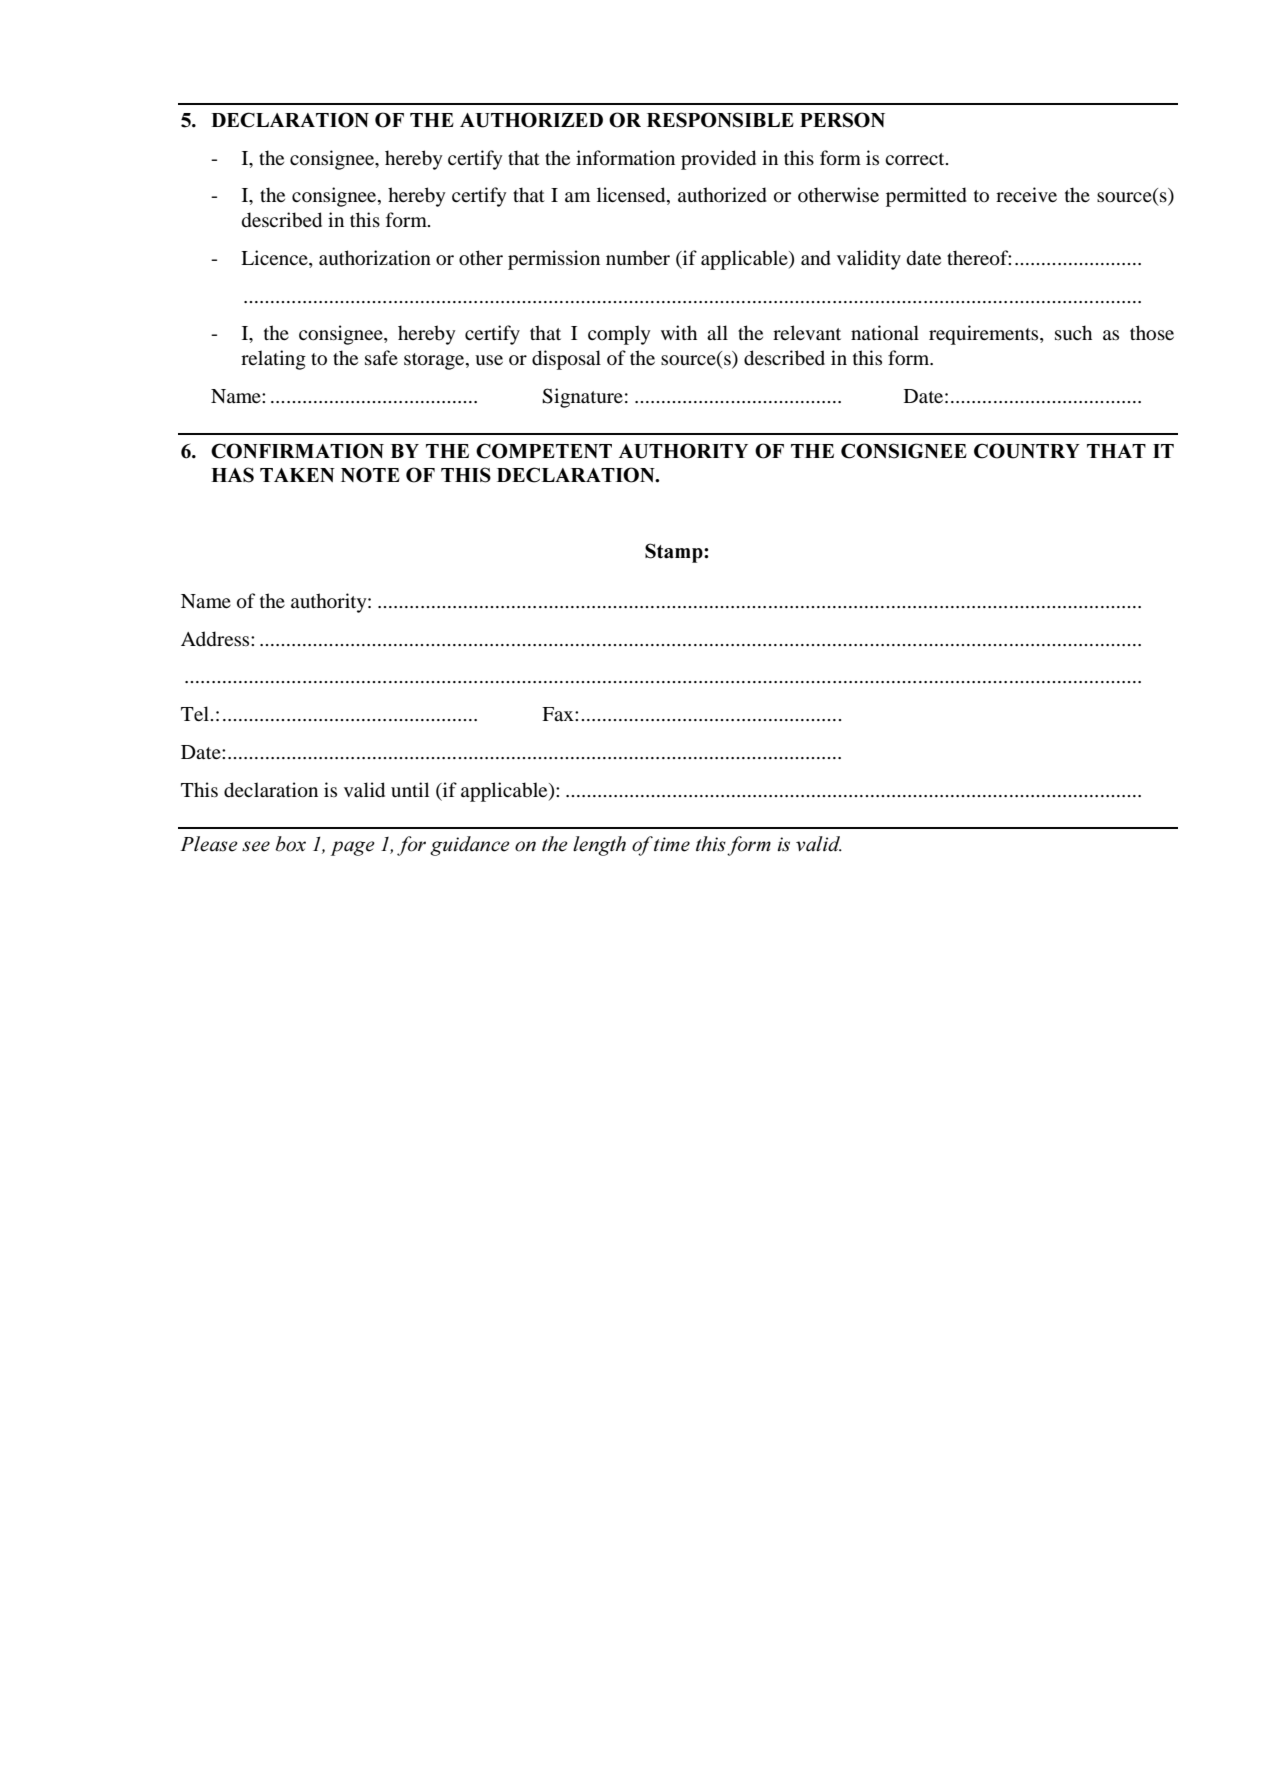 This screenshot has height=1789, width=1264. I want to click on relating, so click(273, 360).
